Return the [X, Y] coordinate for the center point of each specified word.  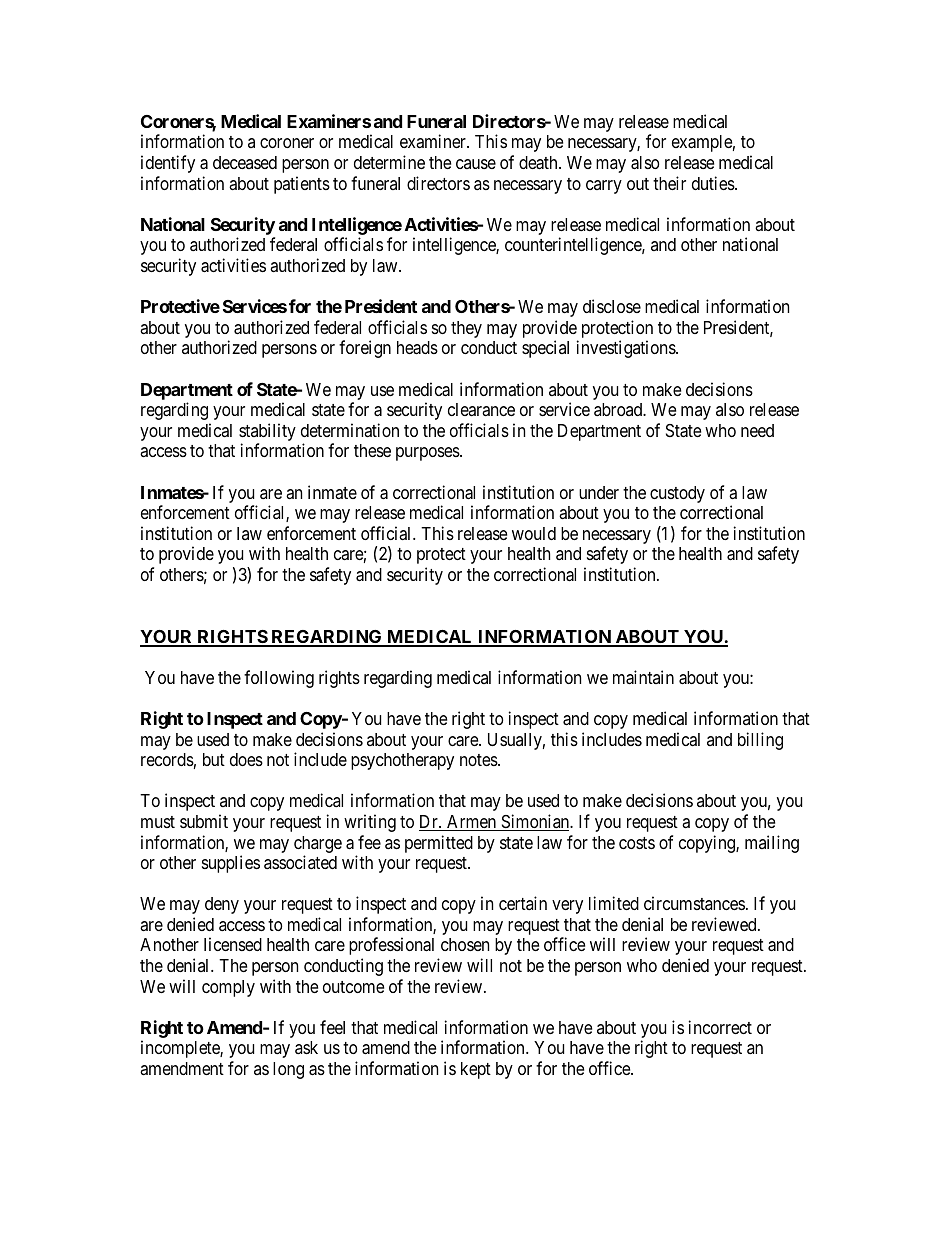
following [279, 679]
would [534, 533]
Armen [472, 823]
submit [204, 821]
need [757, 430]
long [288, 1070]
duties [714, 183]
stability [267, 433]
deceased [245, 162]
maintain [643, 677]
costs [637, 843]
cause [476, 164]
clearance [481, 409]
